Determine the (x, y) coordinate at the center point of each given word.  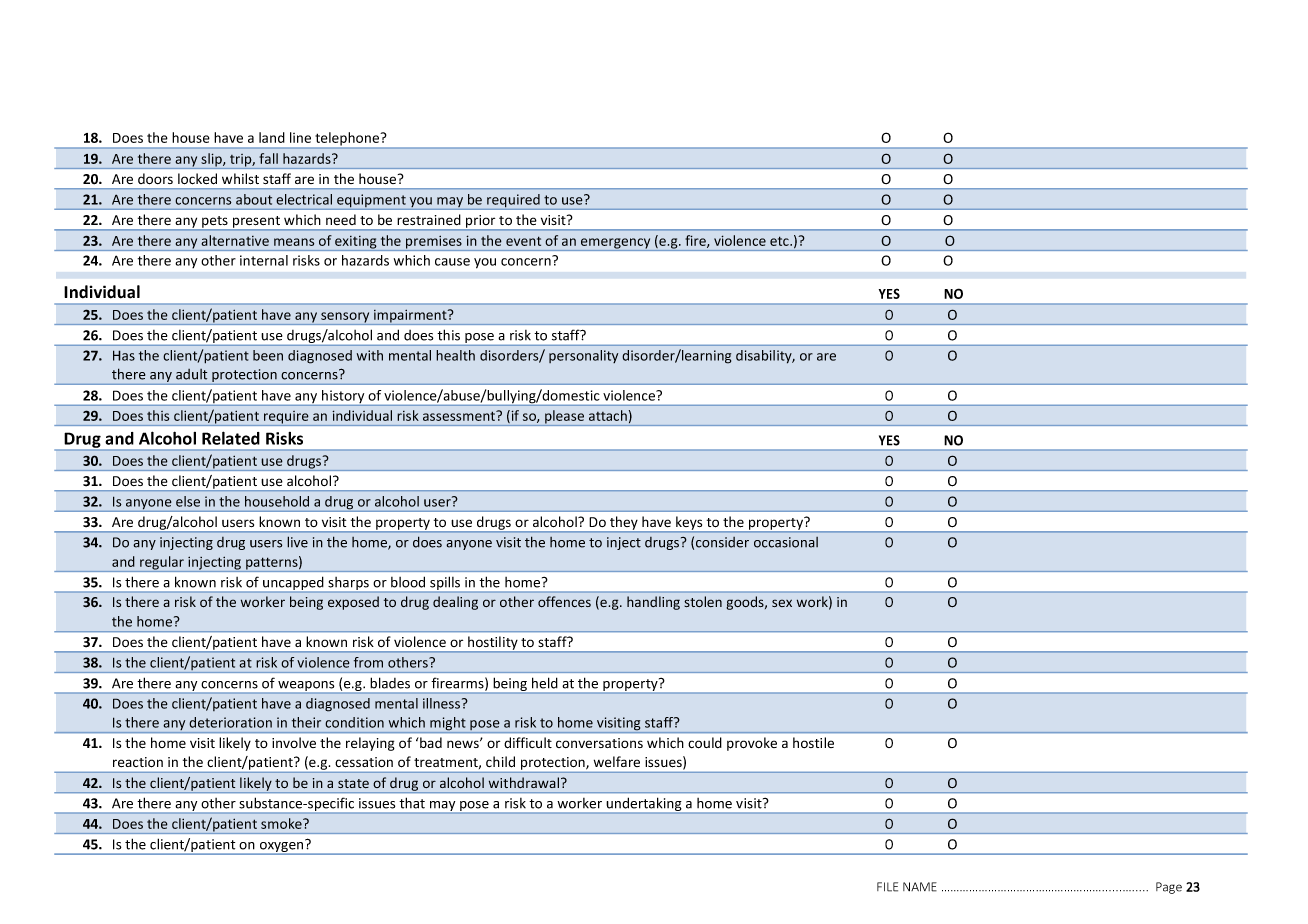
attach (608, 415)
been (268, 355)
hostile (813, 742)
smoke (282, 823)
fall (268, 158)
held (545, 683)
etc (780, 241)
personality (583, 356)
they (624, 524)
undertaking (644, 804)
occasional (786, 542)
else (188, 501)
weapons (306, 687)
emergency (616, 244)
